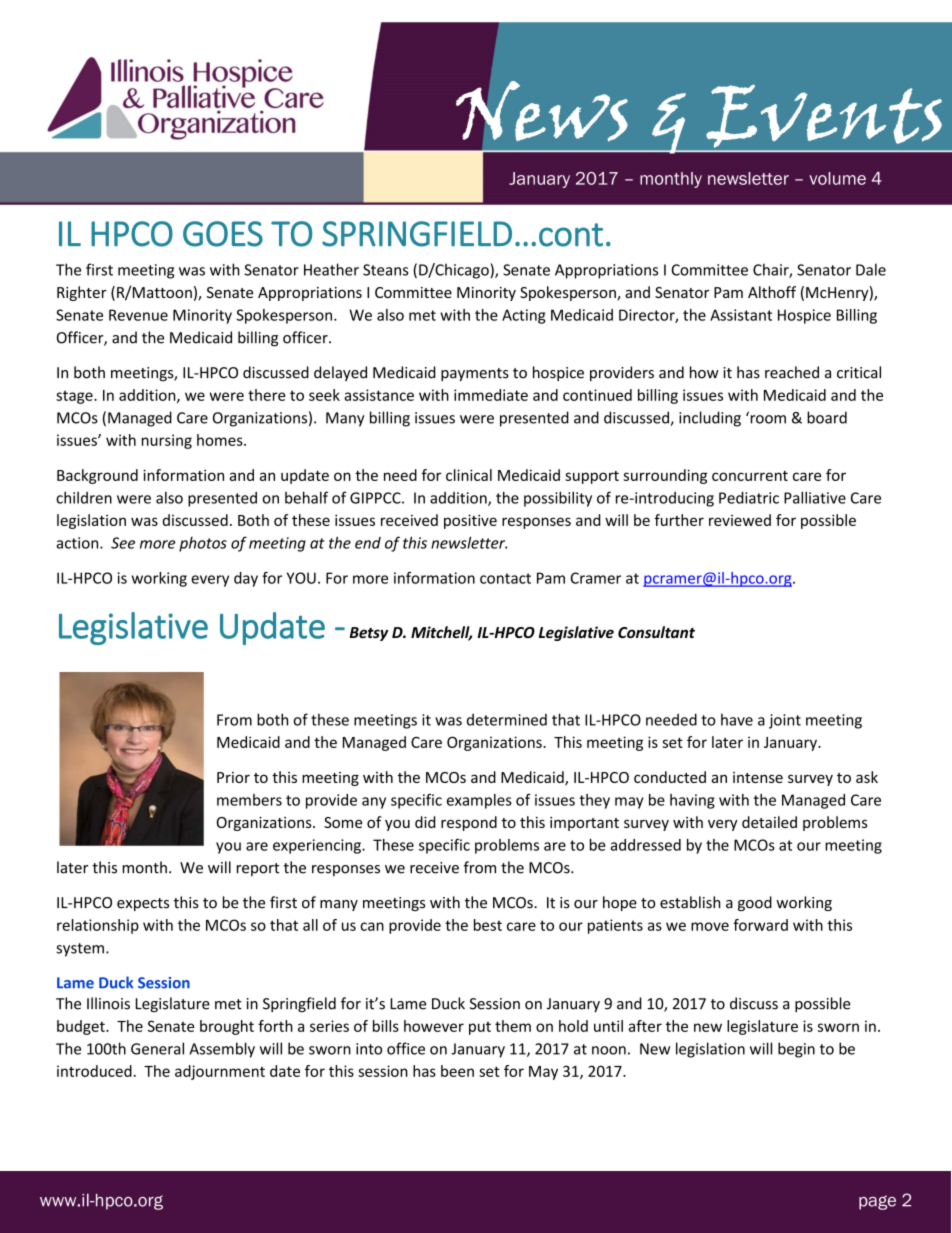 The image size is (952, 1233). Describe the element at coordinates (824, 116) in the image. I see `Events` at that location.
